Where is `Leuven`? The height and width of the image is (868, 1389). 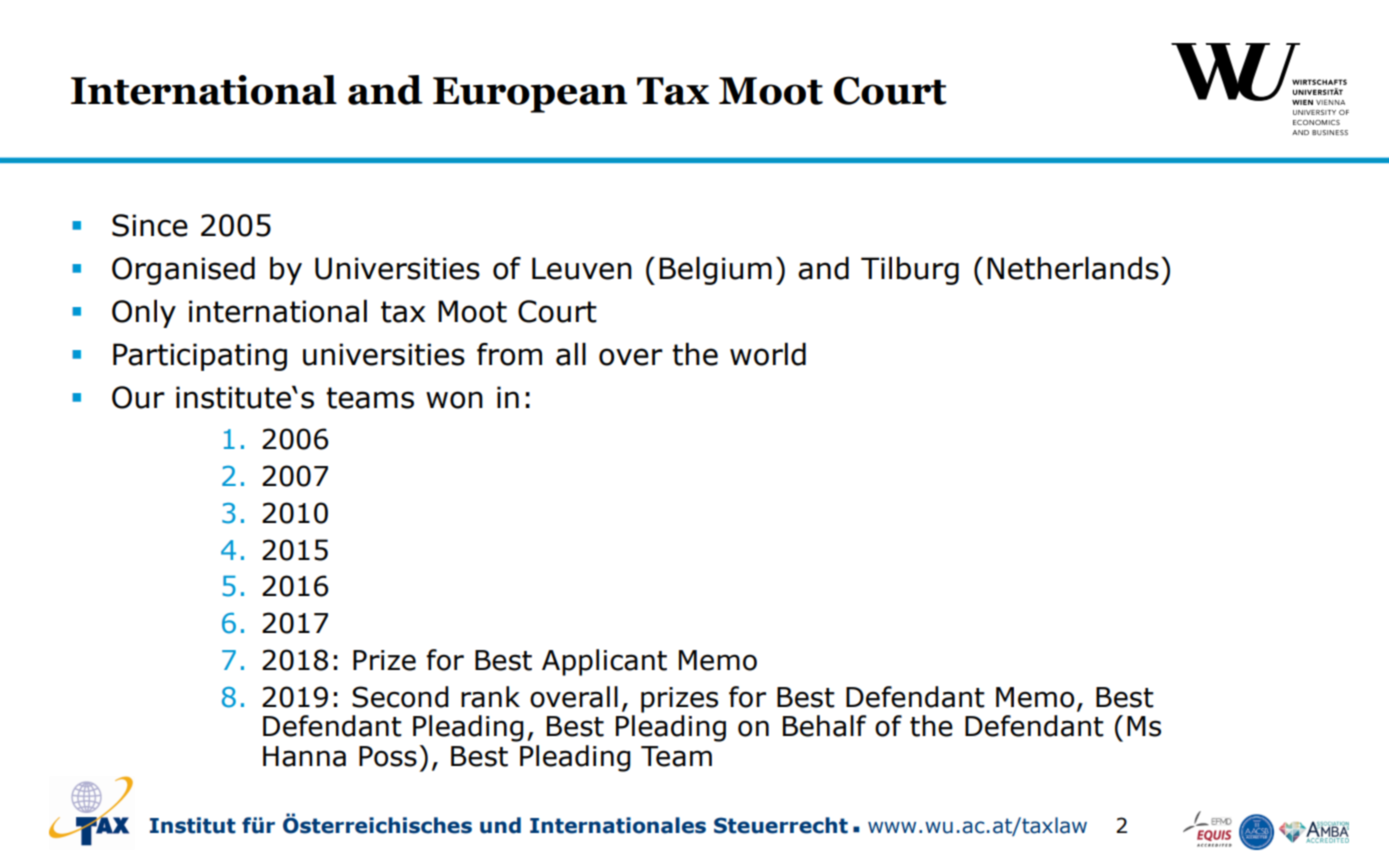 Leuven is located at coordinates (582, 268).
